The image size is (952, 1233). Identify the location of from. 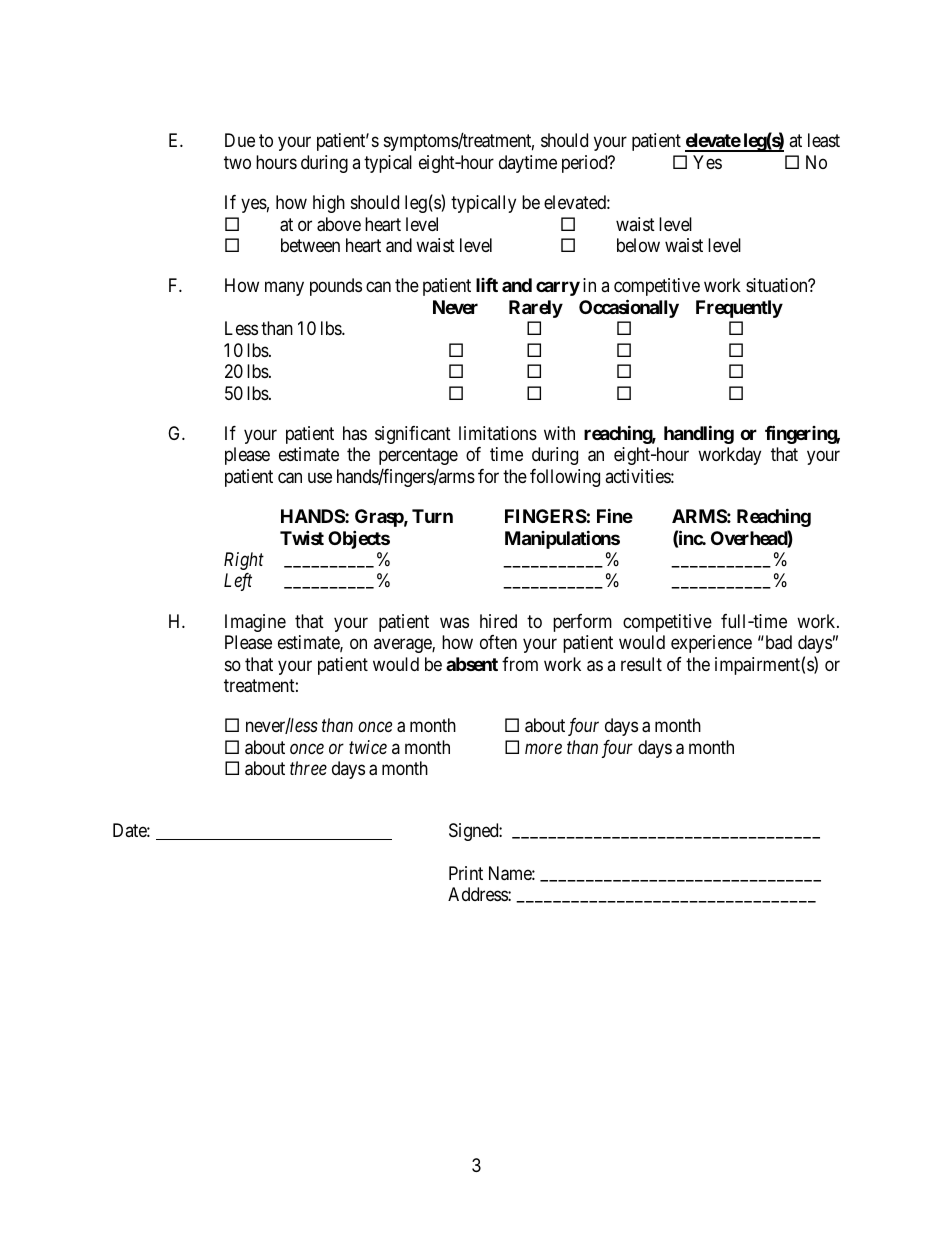
(520, 664).
